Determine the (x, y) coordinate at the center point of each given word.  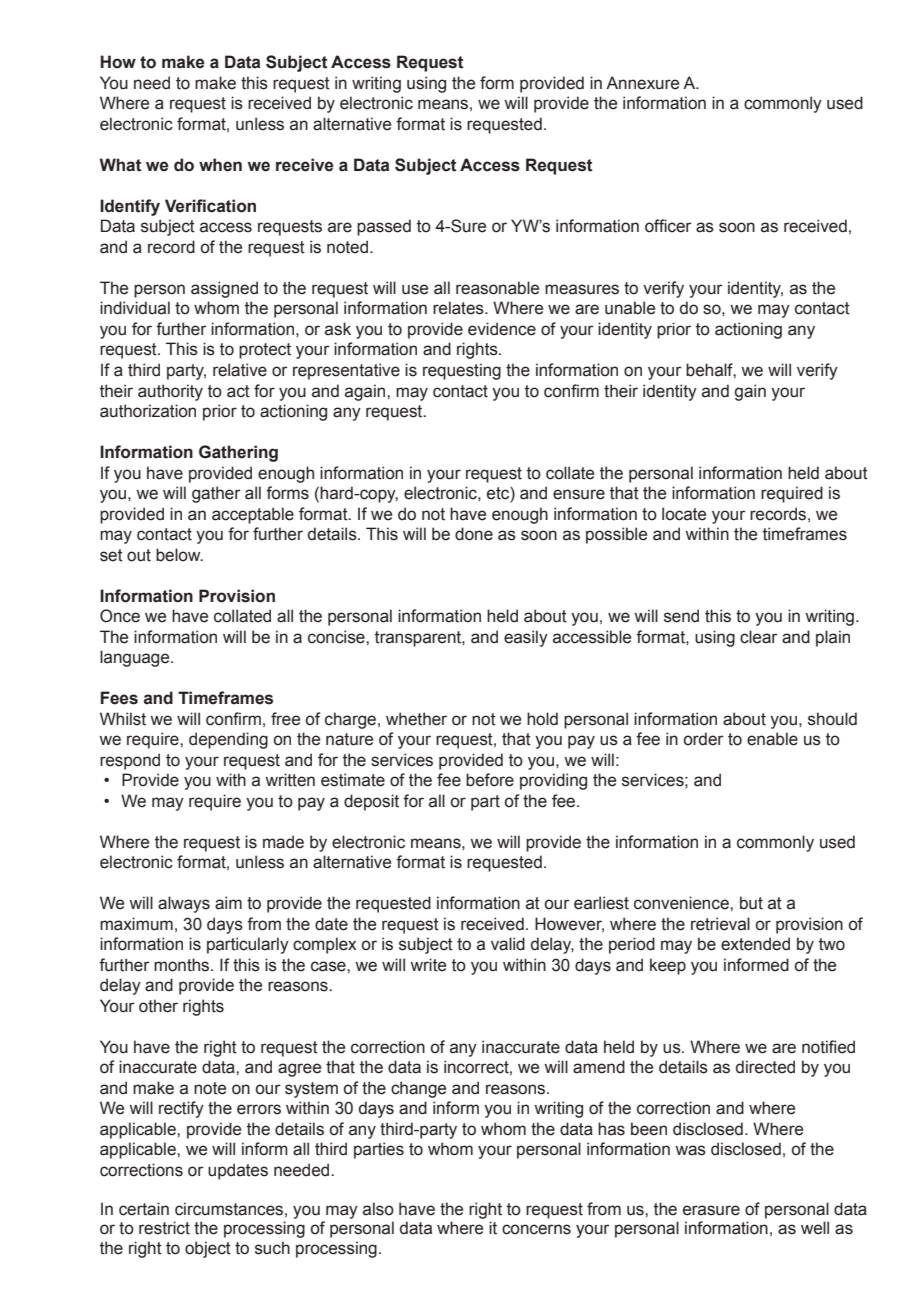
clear (759, 637)
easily (526, 638)
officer (668, 226)
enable (772, 739)
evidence (502, 329)
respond (130, 761)
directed (765, 1067)
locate (684, 514)
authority (170, 392)
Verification (210, 206)
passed (384, 227)
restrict (164, 1228)
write (428, 965)
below (179, 555)
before (490, 780)
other (158, 1006)
